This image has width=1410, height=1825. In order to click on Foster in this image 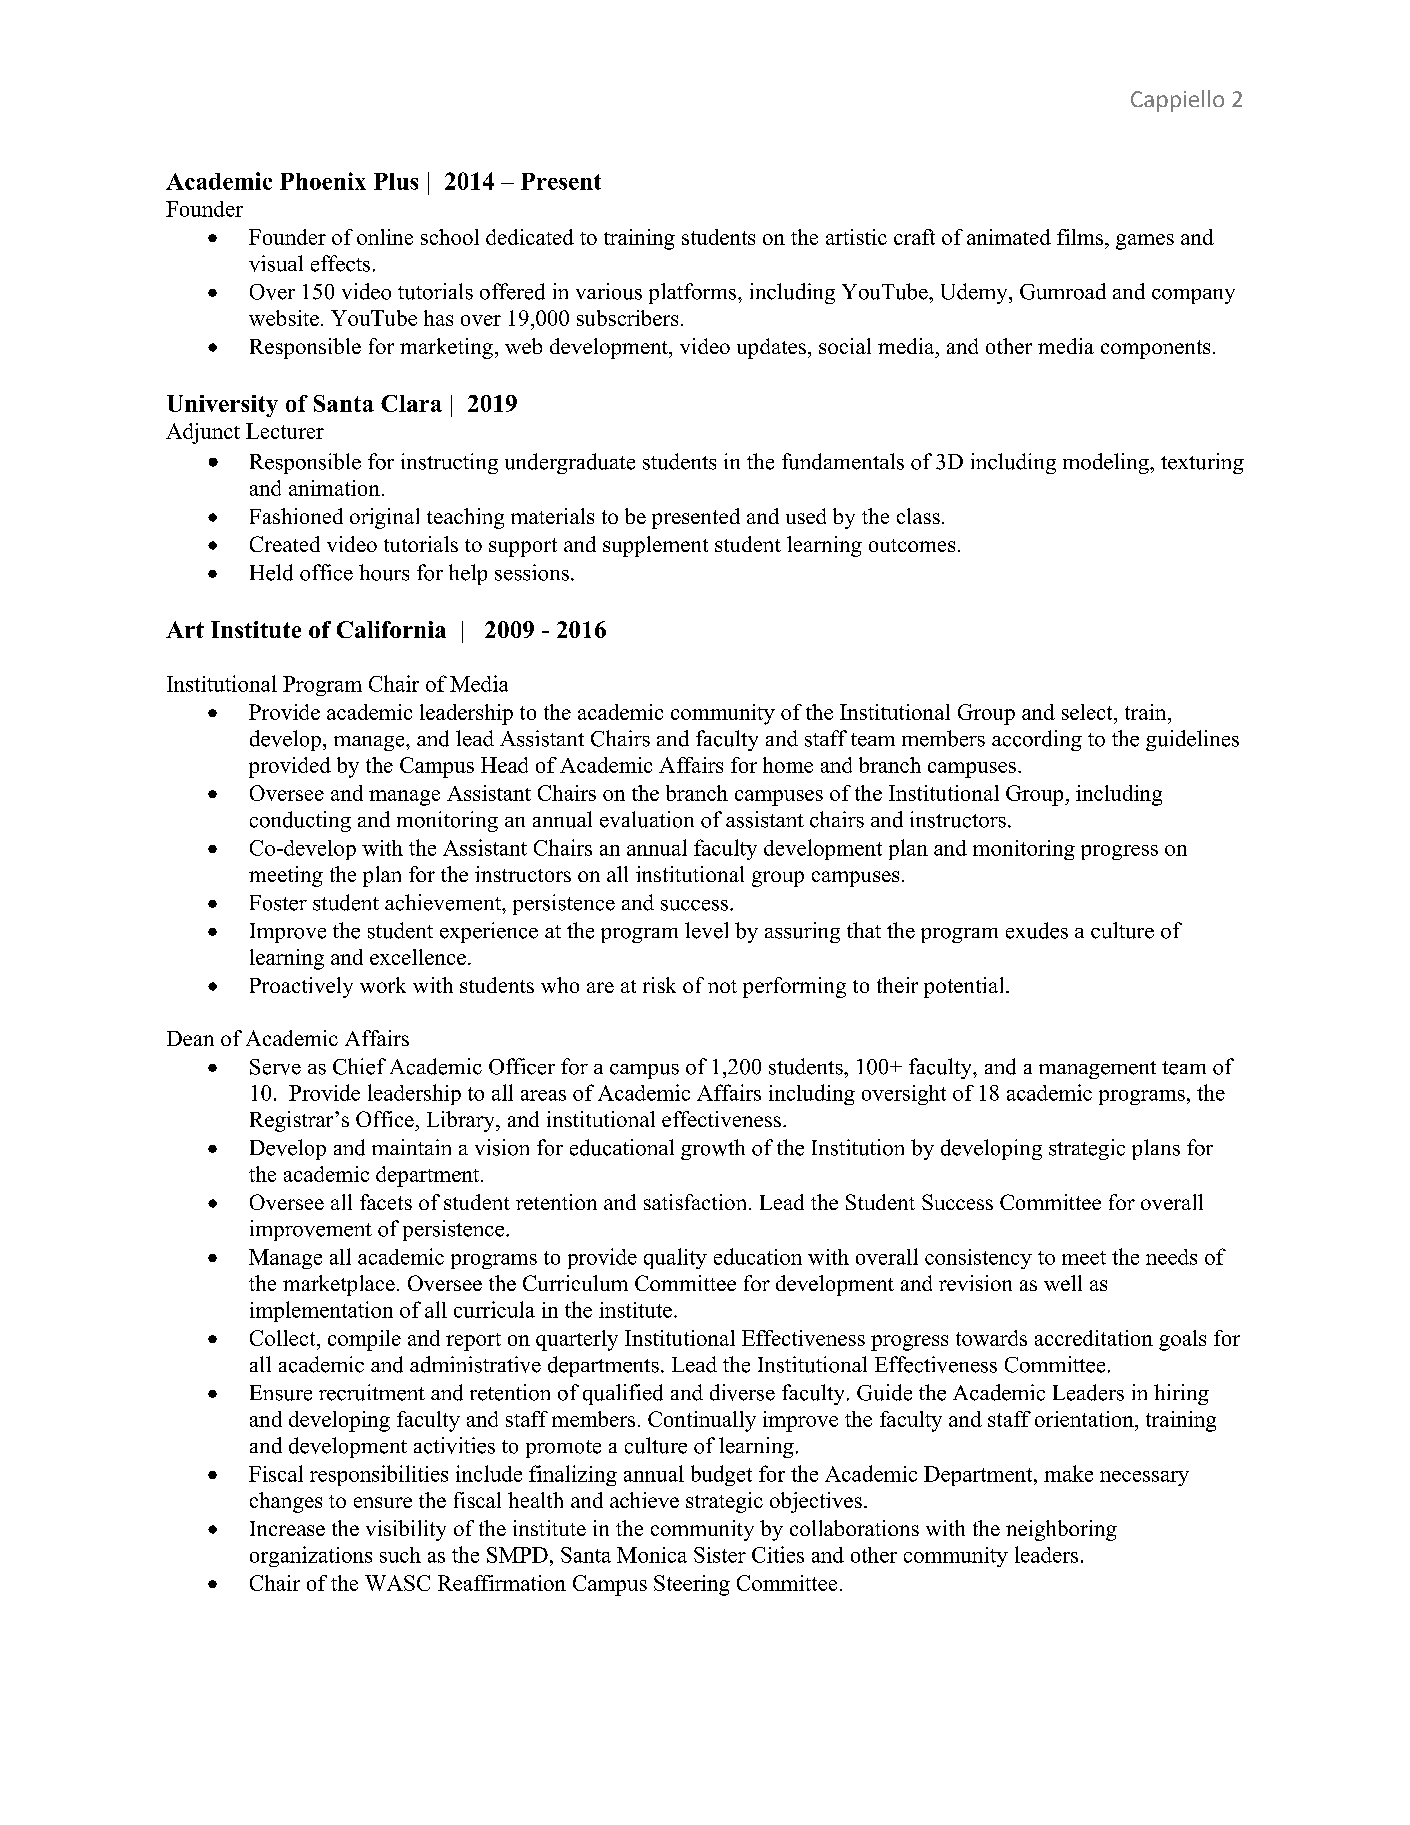, I will do `click(278, 903)`.
